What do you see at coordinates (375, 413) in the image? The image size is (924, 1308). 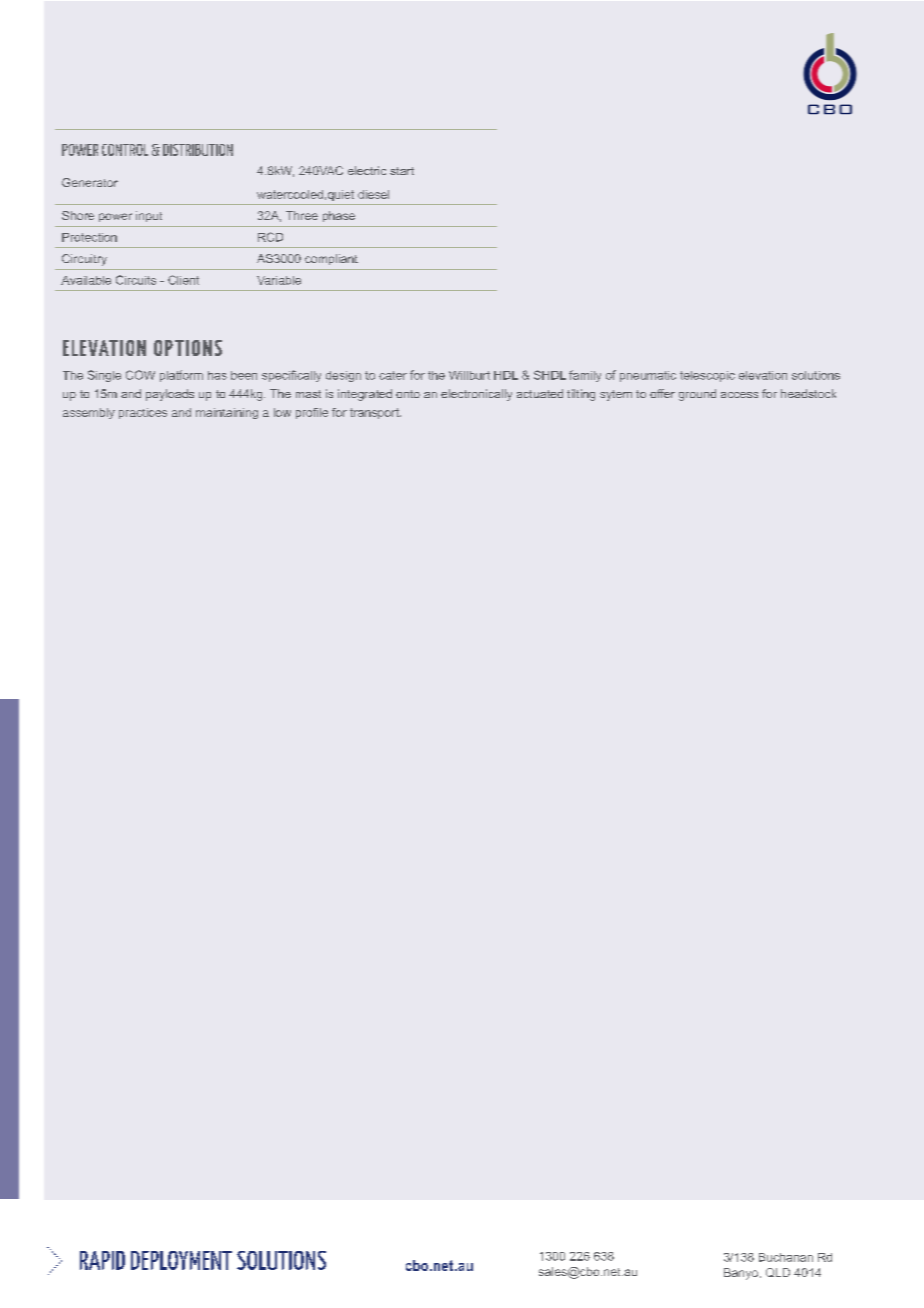 I see `transport` at bounding box center [375, 413].
